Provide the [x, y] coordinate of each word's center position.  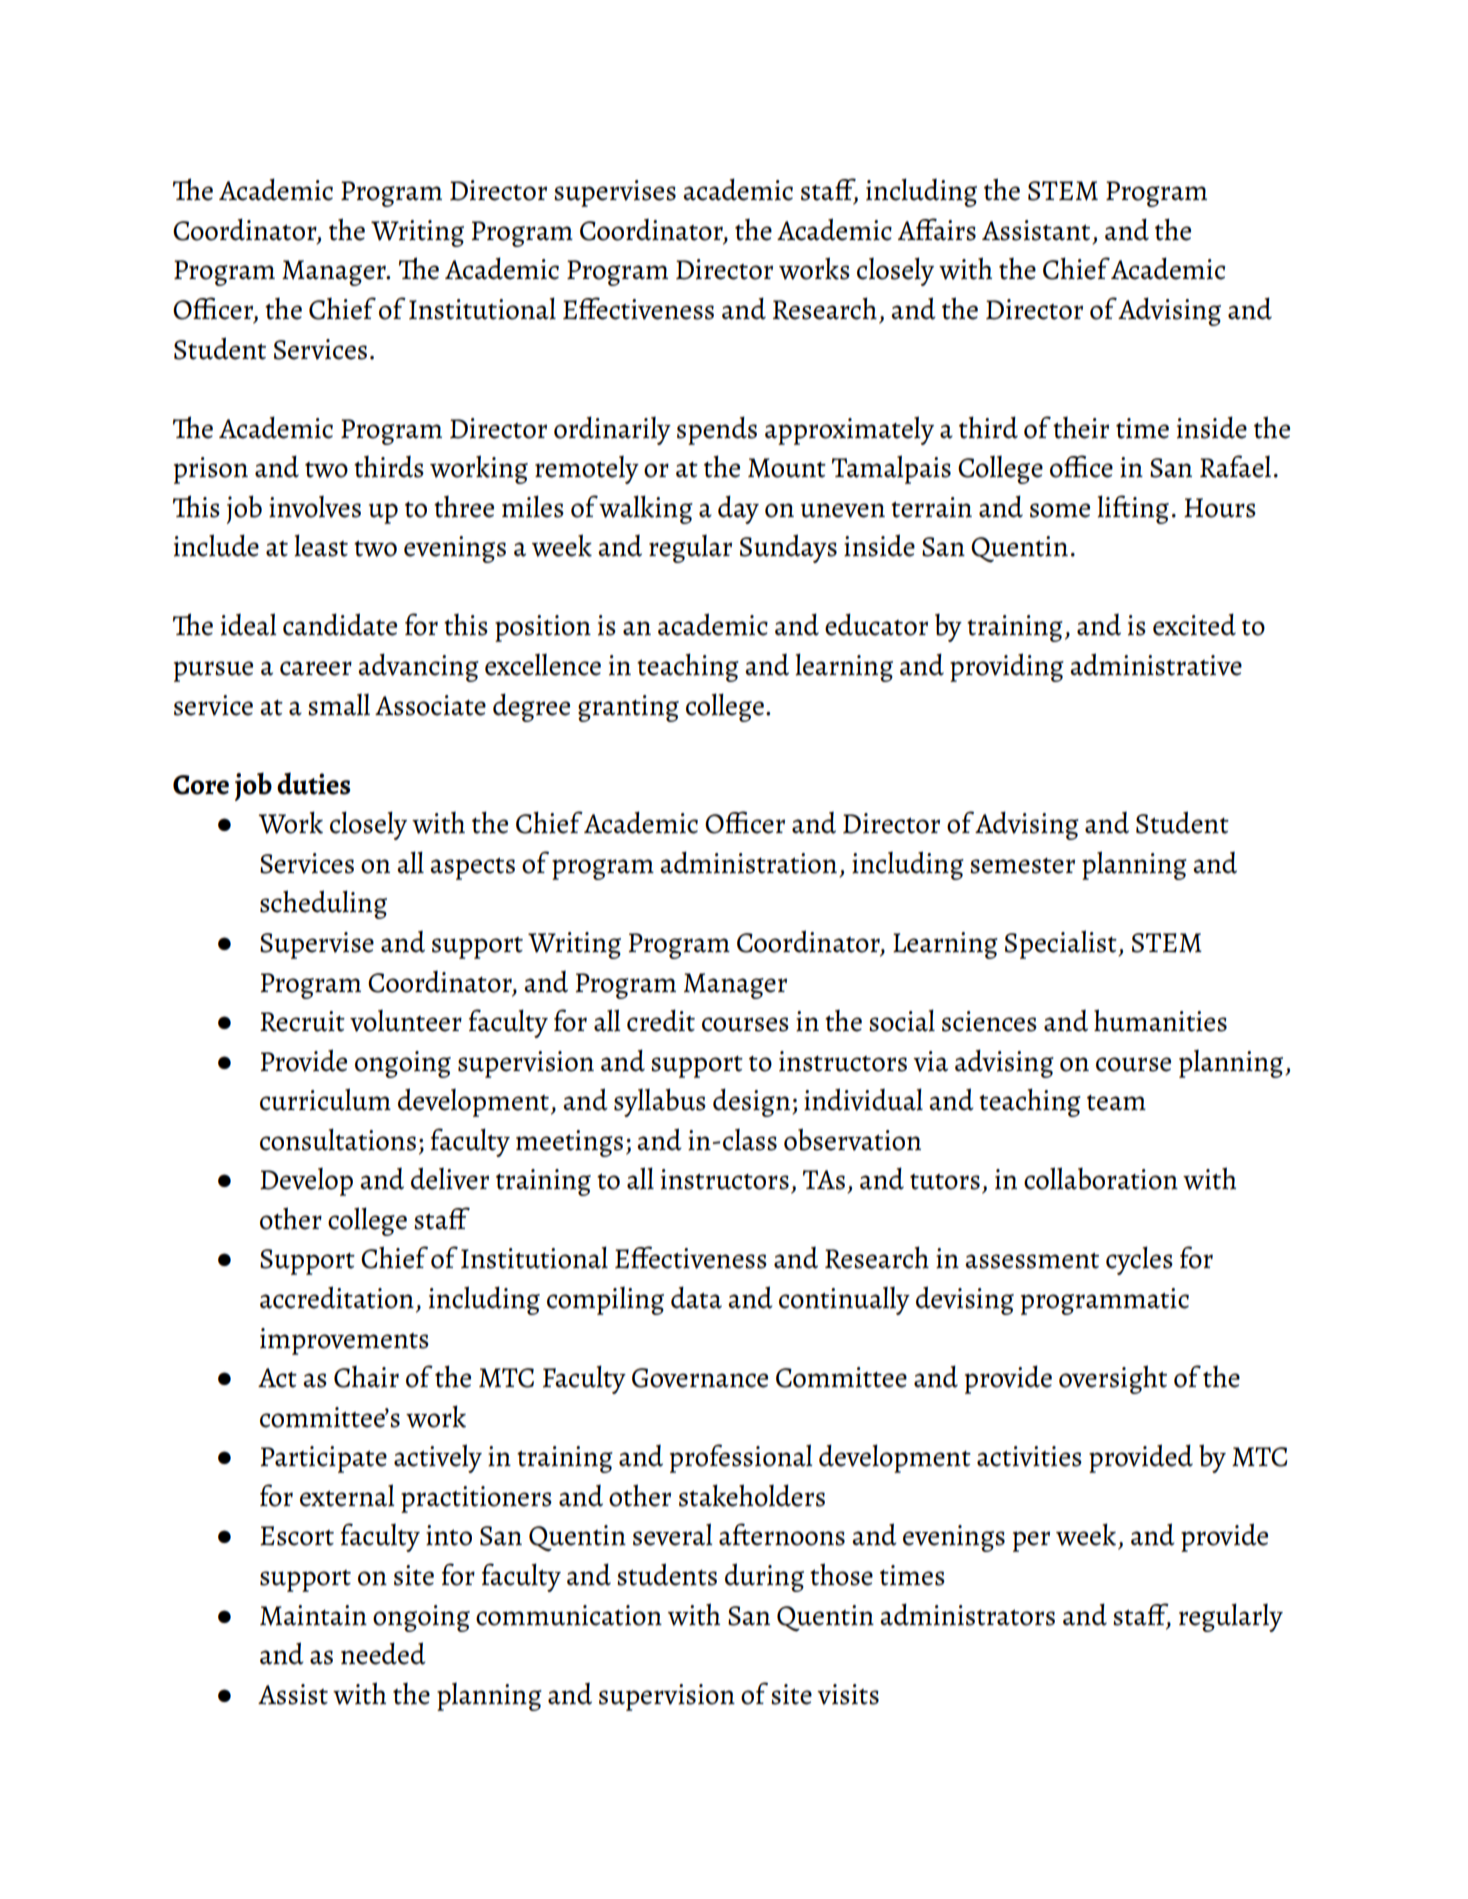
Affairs [937, 229]
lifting [1133, 509]
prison [211, 470]
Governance [700, 1378]
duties [313, 783]
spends [717, 430]
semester [1022, 866]
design [753, 1102]
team [1116, 1103]
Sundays [788, 548]
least [321, 545]
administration [748, 862]
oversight [1113, 1379]
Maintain [313, 1615]
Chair [366, 1377]
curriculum [325, 1099]
